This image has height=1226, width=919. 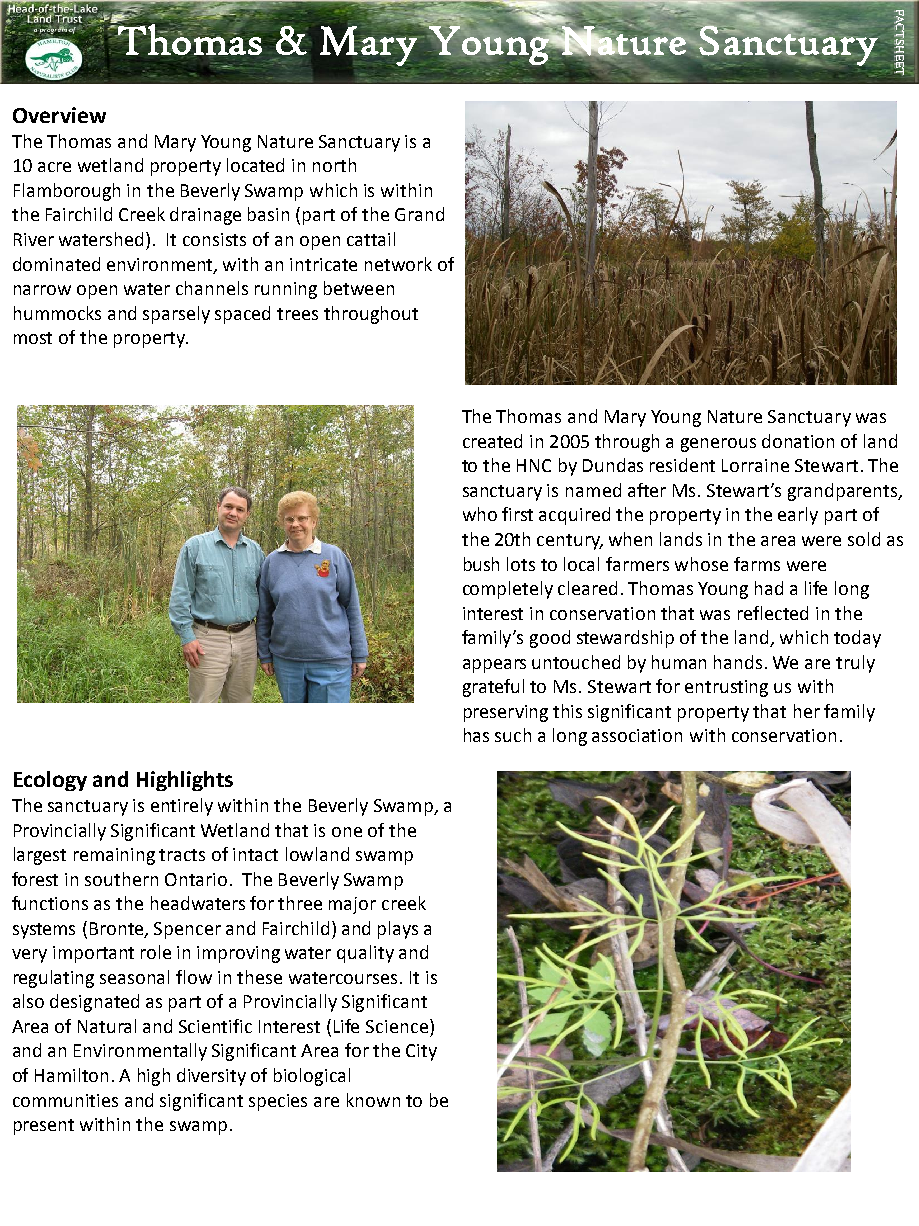 What do you see at coordinates (398, 264) in the image?
I see `network` at bounding box center [398, 264].
